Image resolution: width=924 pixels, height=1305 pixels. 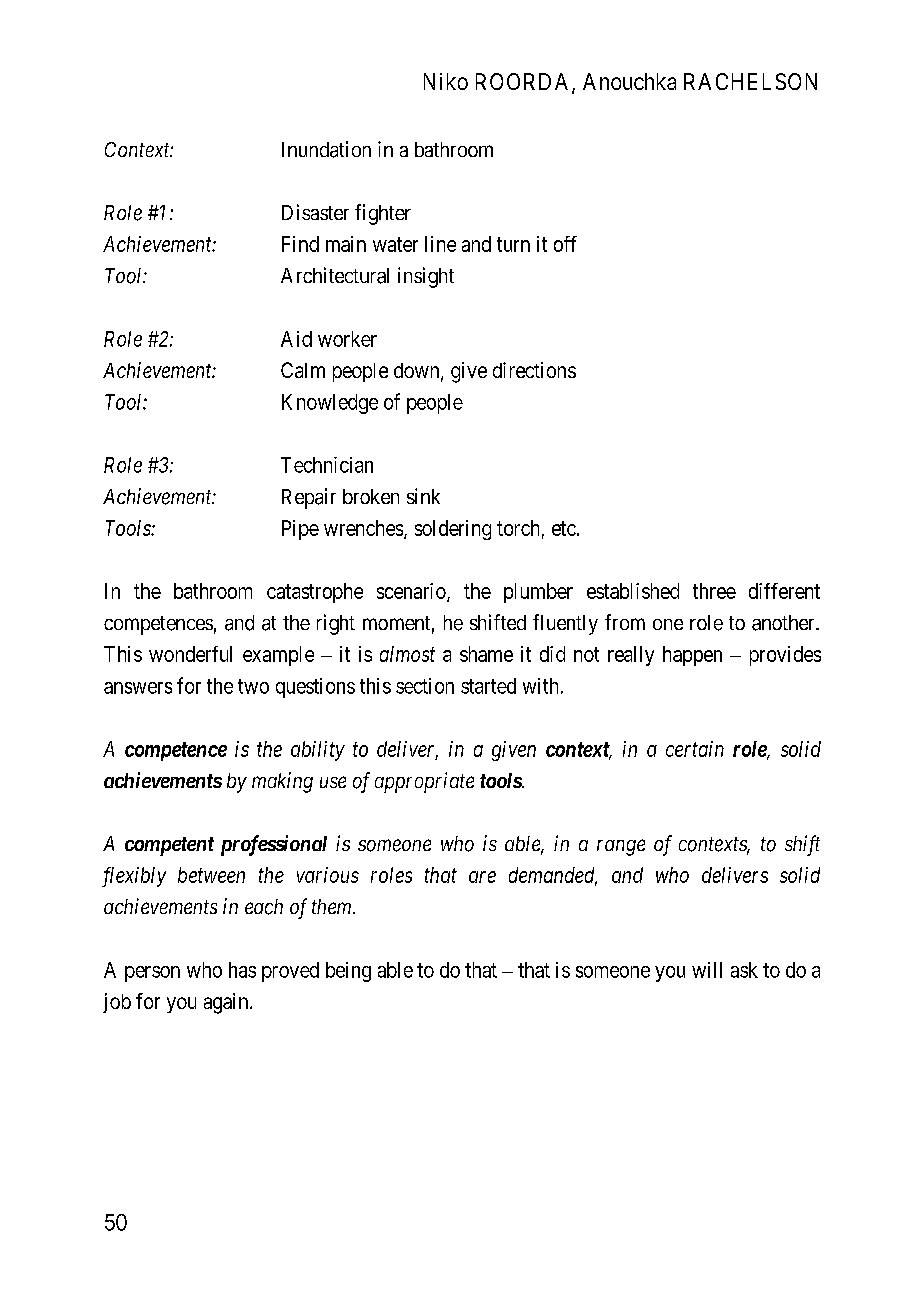 What do you see at coordinates (446, 81) in the image?
I see `Niko` at bounding box center [446, 81].
